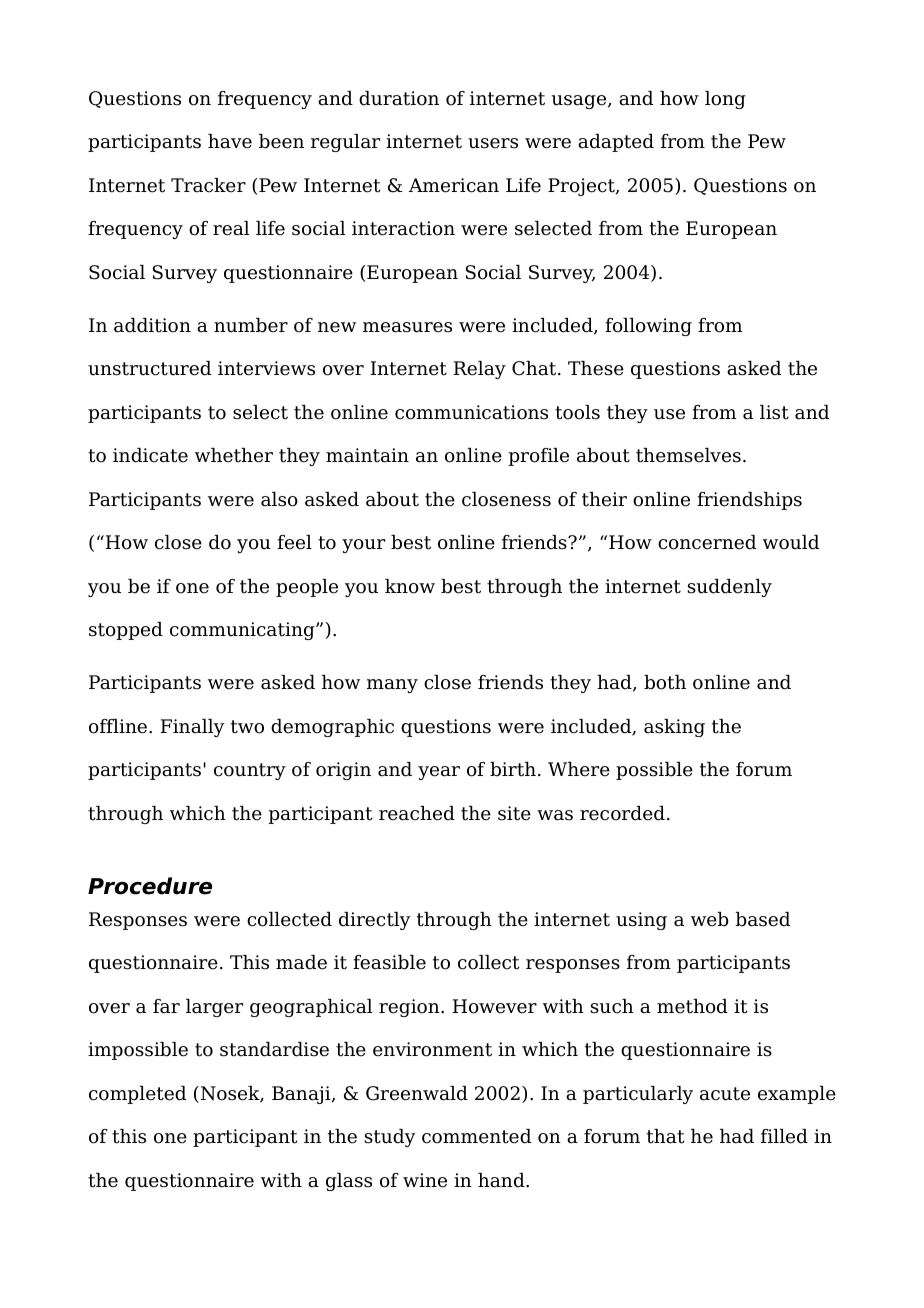 The width and height of the screenshot is (924, 1308). I want to click on long, so click(725, 100).
